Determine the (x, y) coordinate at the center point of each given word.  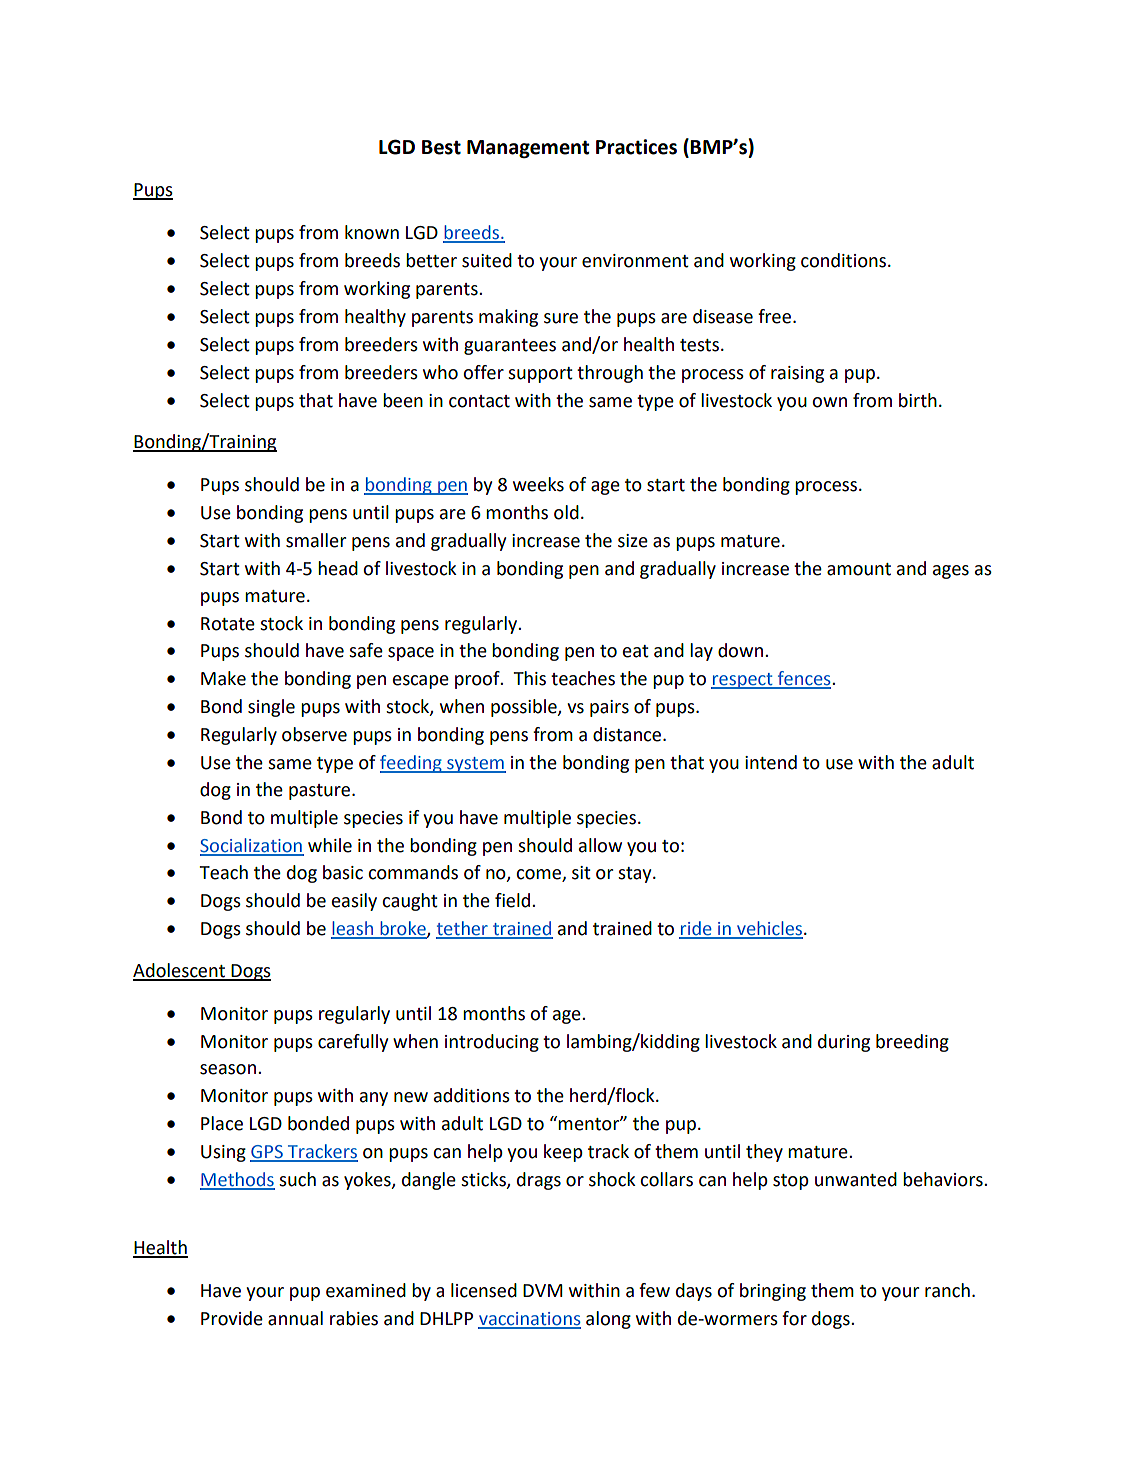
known (372, 232)
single (271, 708)
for (794, 1318)
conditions (843, 260)
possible (525, 708)
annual (295, 1318)
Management (528, 149)
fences (804, 679)
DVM (543, 1290)
